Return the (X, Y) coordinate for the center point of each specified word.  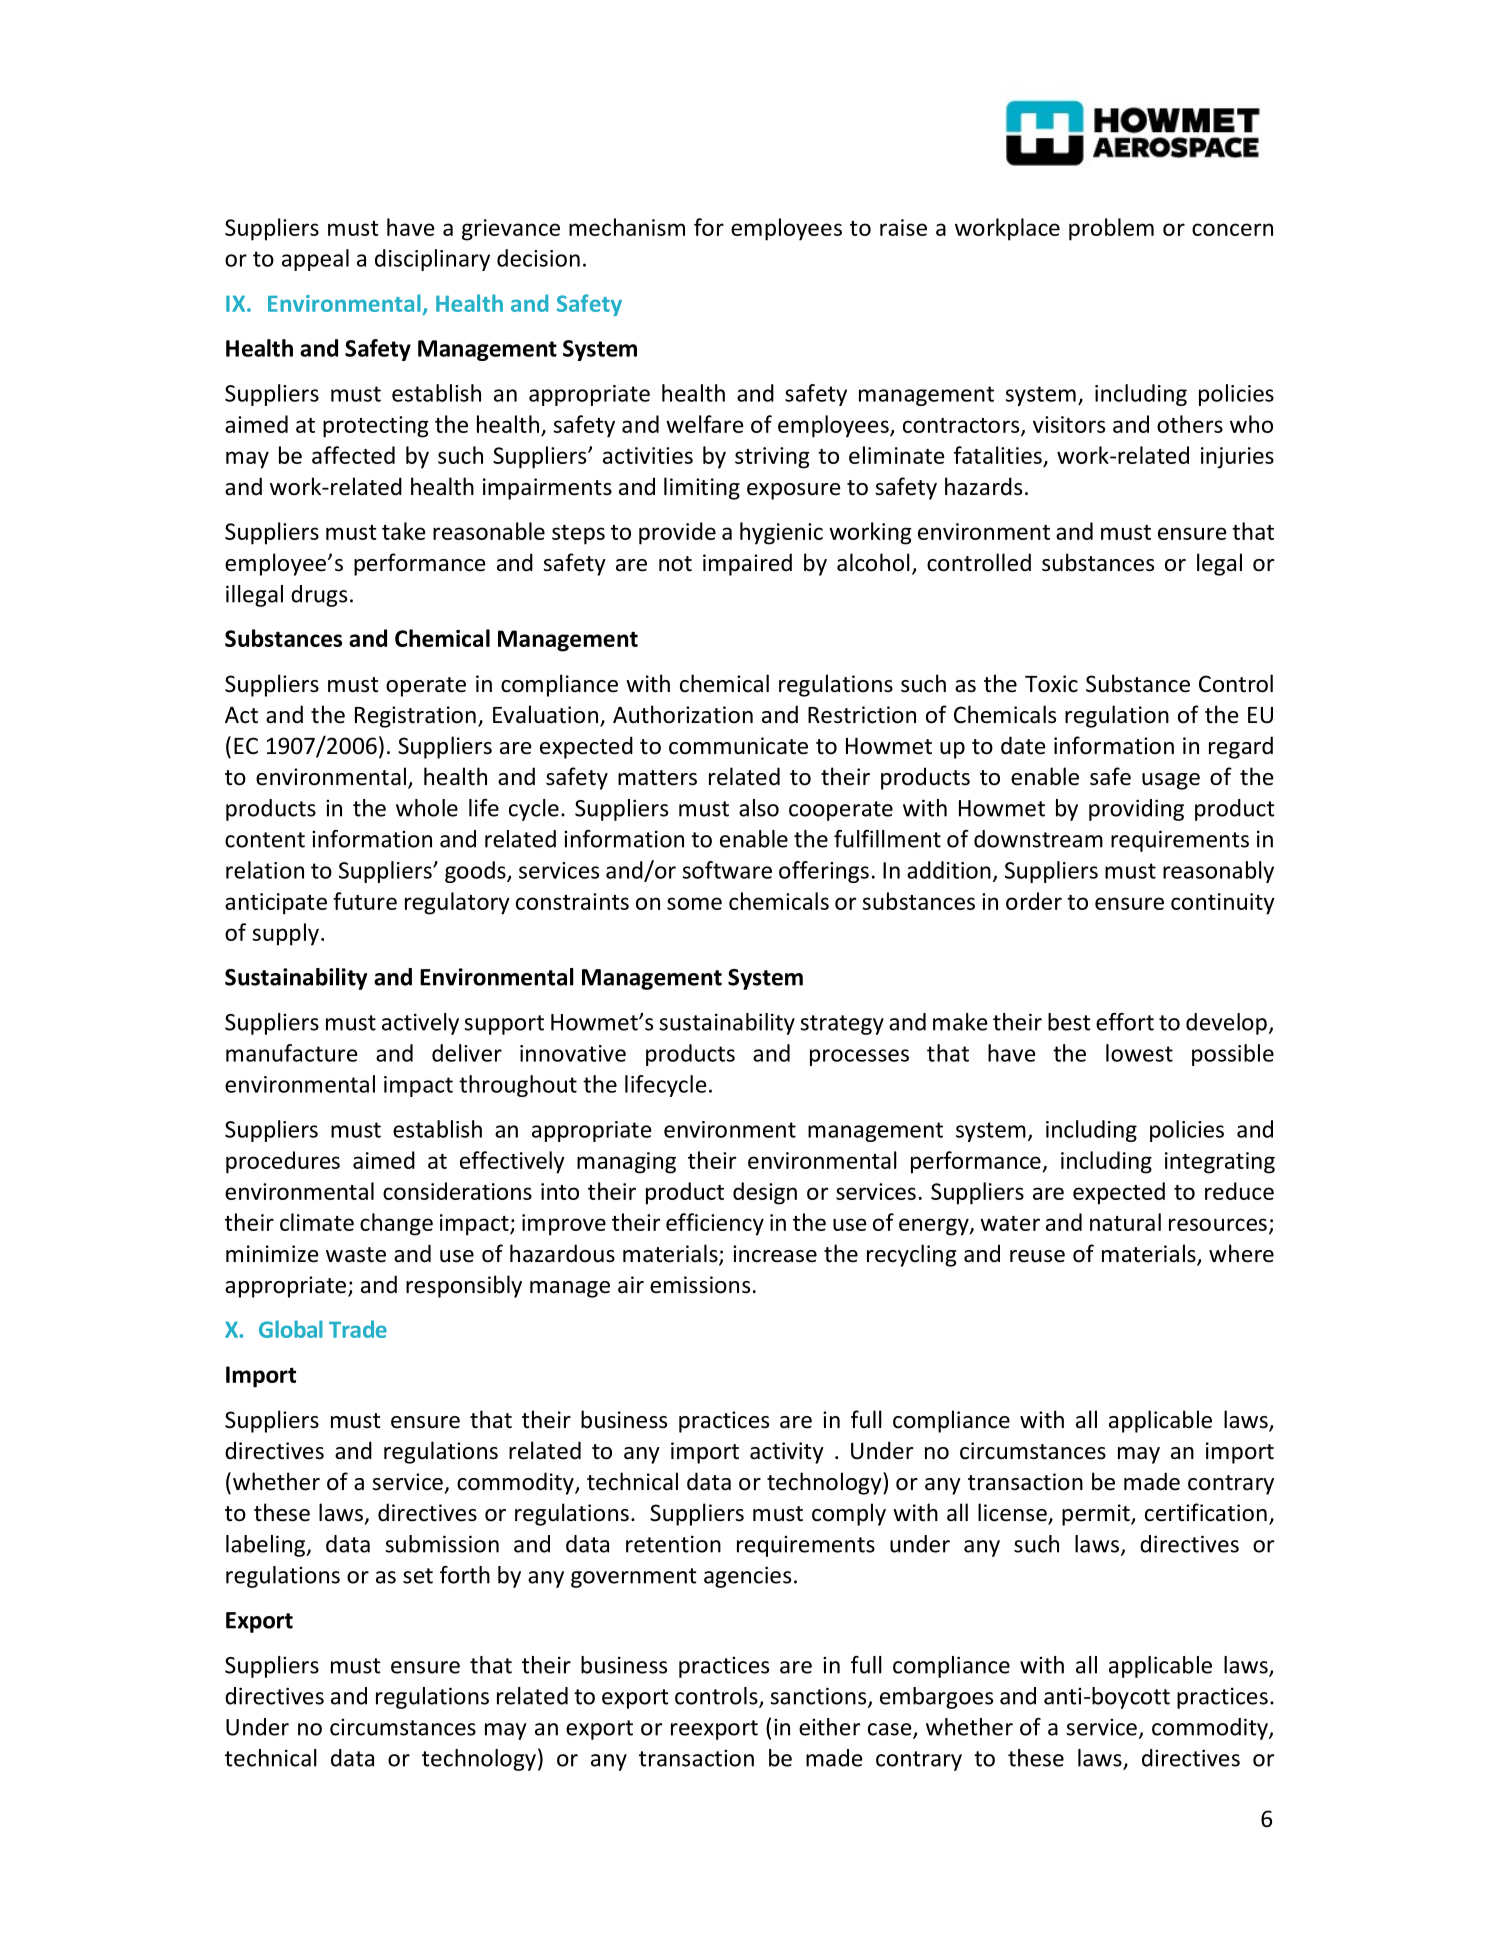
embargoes (936, 1698)
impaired (747, 564)
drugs (319, 596)
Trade (358, 1329)
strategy (842, 1025)
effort (1125, 1022)
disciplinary (432, 260)
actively (420, 1024)
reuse (1037, 1256)
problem (1111, 229)
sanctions (819, 1697)
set (418, 1576)
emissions (700, 1285)
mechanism (627, 227)
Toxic (1051, 684)
